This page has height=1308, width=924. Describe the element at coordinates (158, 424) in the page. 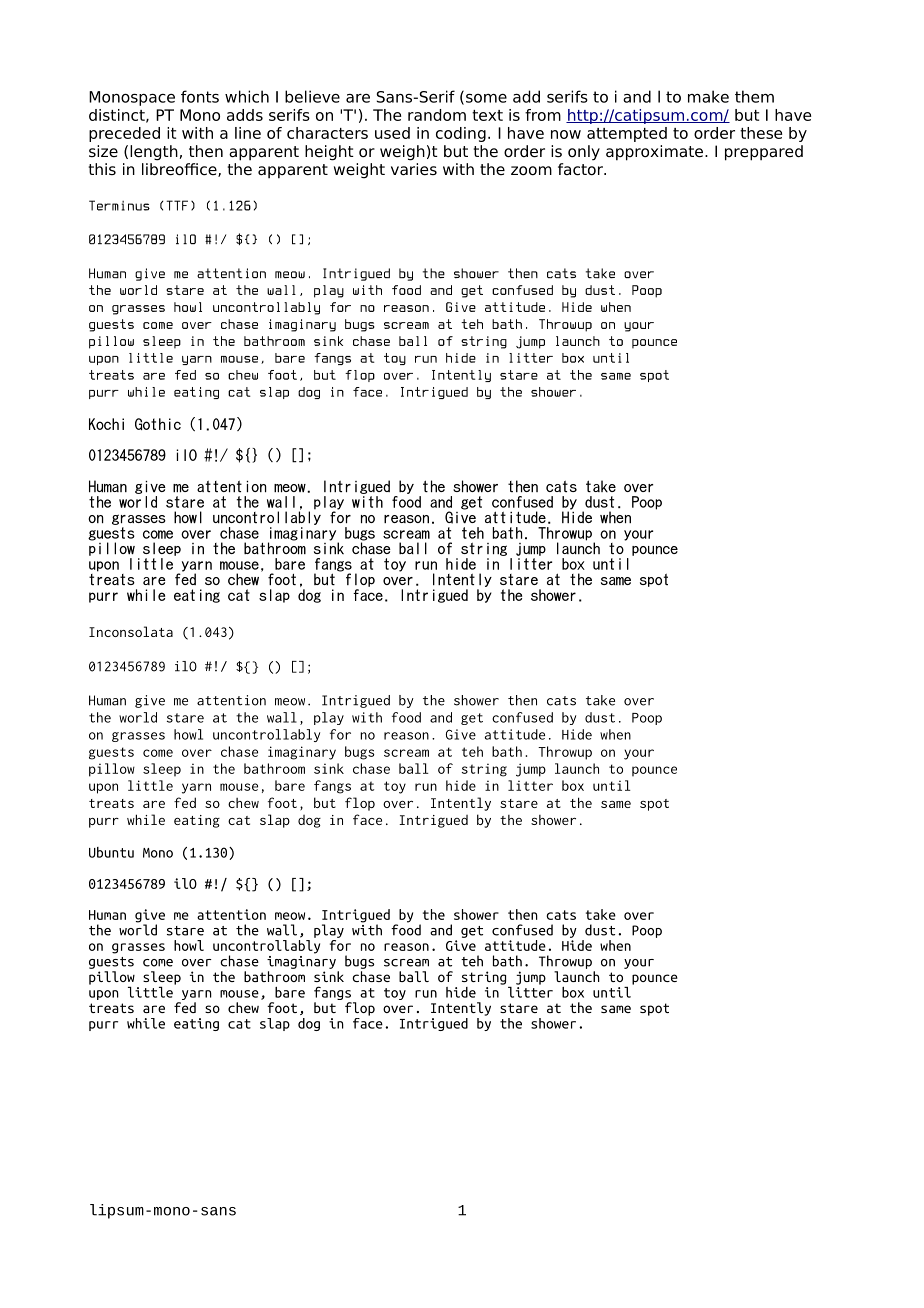

I see `Gothic` at that location.
